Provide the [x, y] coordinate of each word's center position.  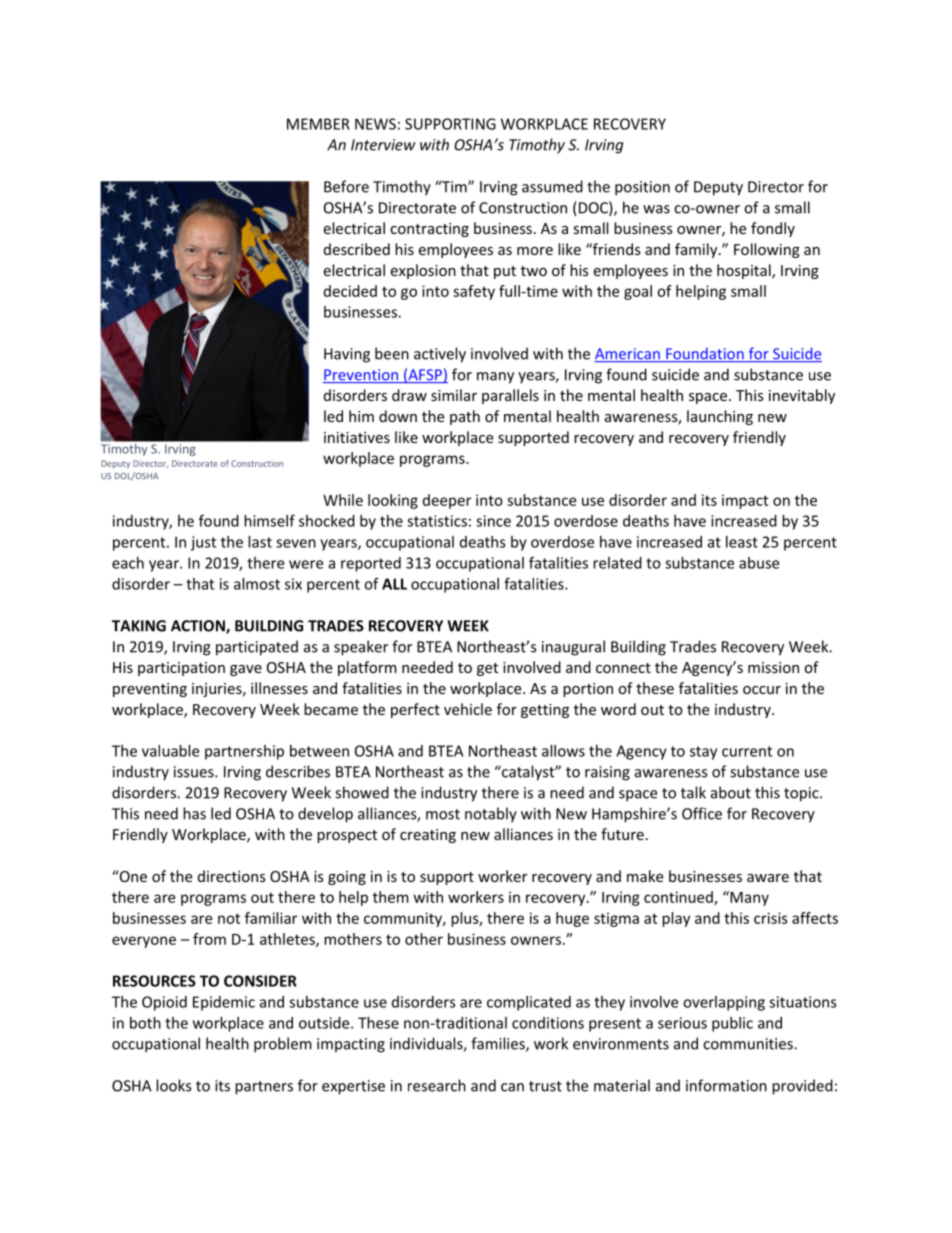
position [642, 188]
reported [371, 564]
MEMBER [318, 124]
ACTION [199, 627]
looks [173, 1085]
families [499, 1044]
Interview [383, 145]
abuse [759, 563]
